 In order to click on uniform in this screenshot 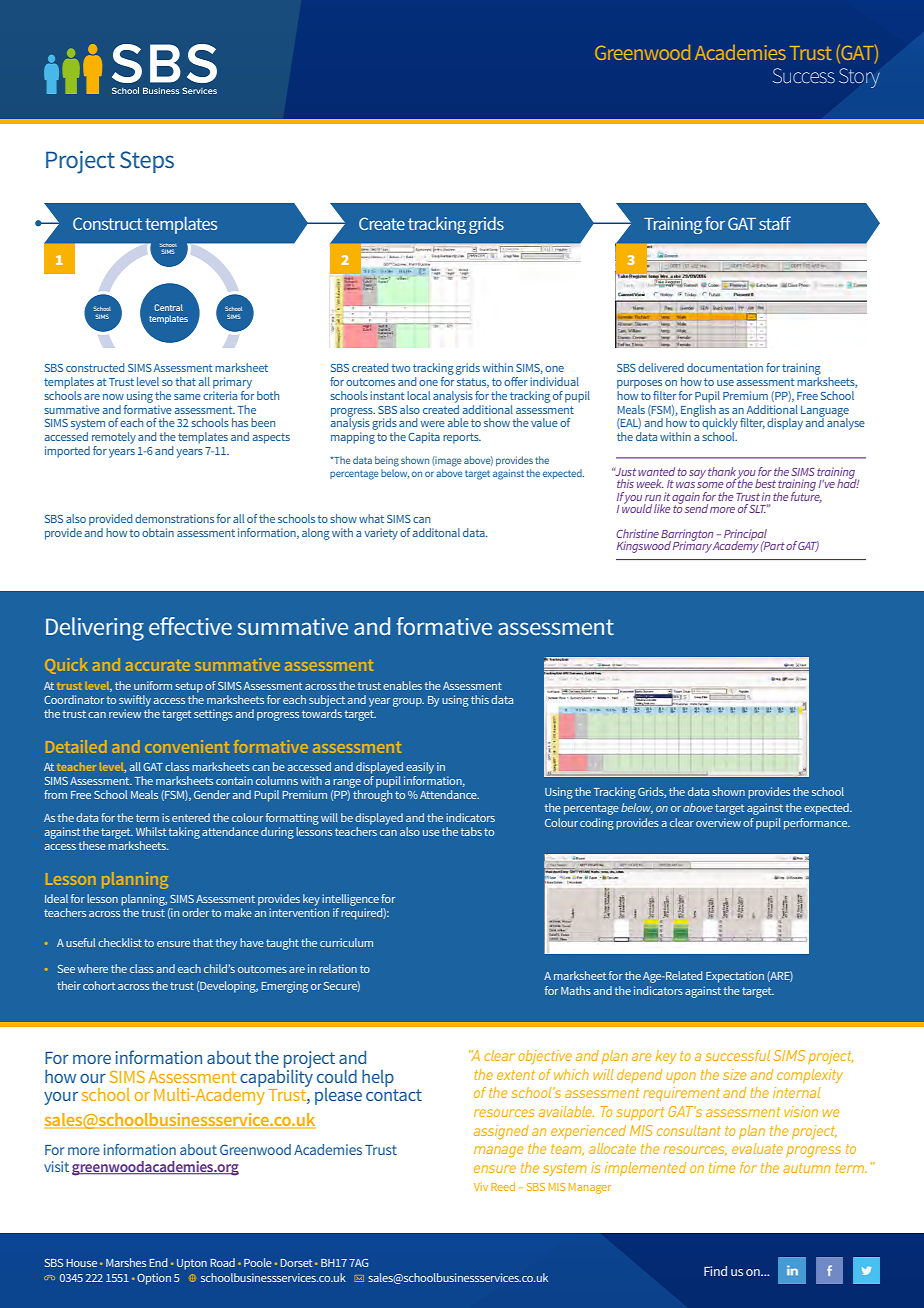, I will do `click(153, 685)`.
